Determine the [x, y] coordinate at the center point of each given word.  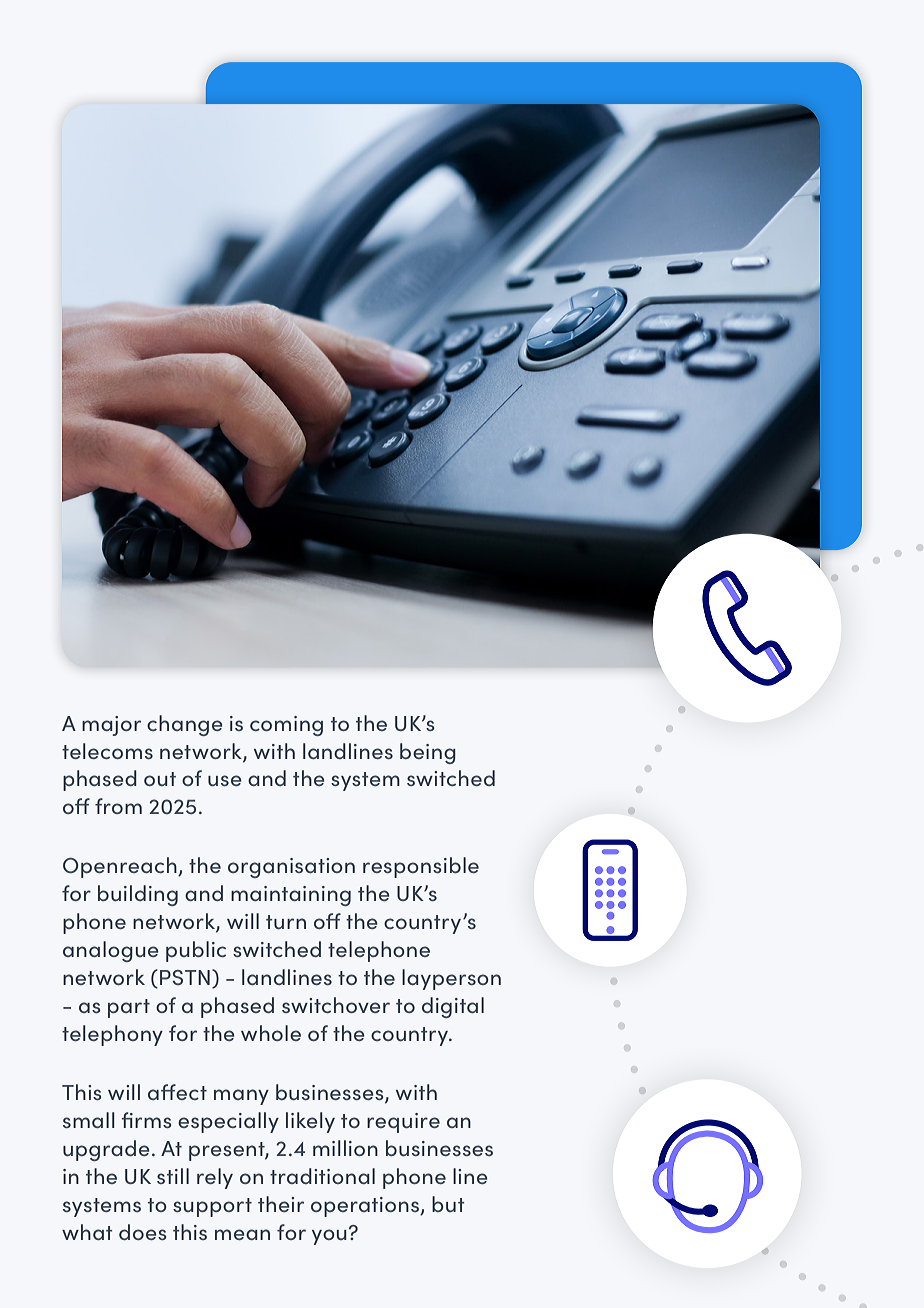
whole [271, 1033]
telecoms [107, 751]
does [142, 1232]
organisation [291, 868]
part [129, 1008]
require [403, 1123]
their [281, 1204]
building [138, 895]
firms [146, 1120]
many [241, 1097]
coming [286, 726]
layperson [451, 979]
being [428, 753]
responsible [421, 867]
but [448, 1204]
